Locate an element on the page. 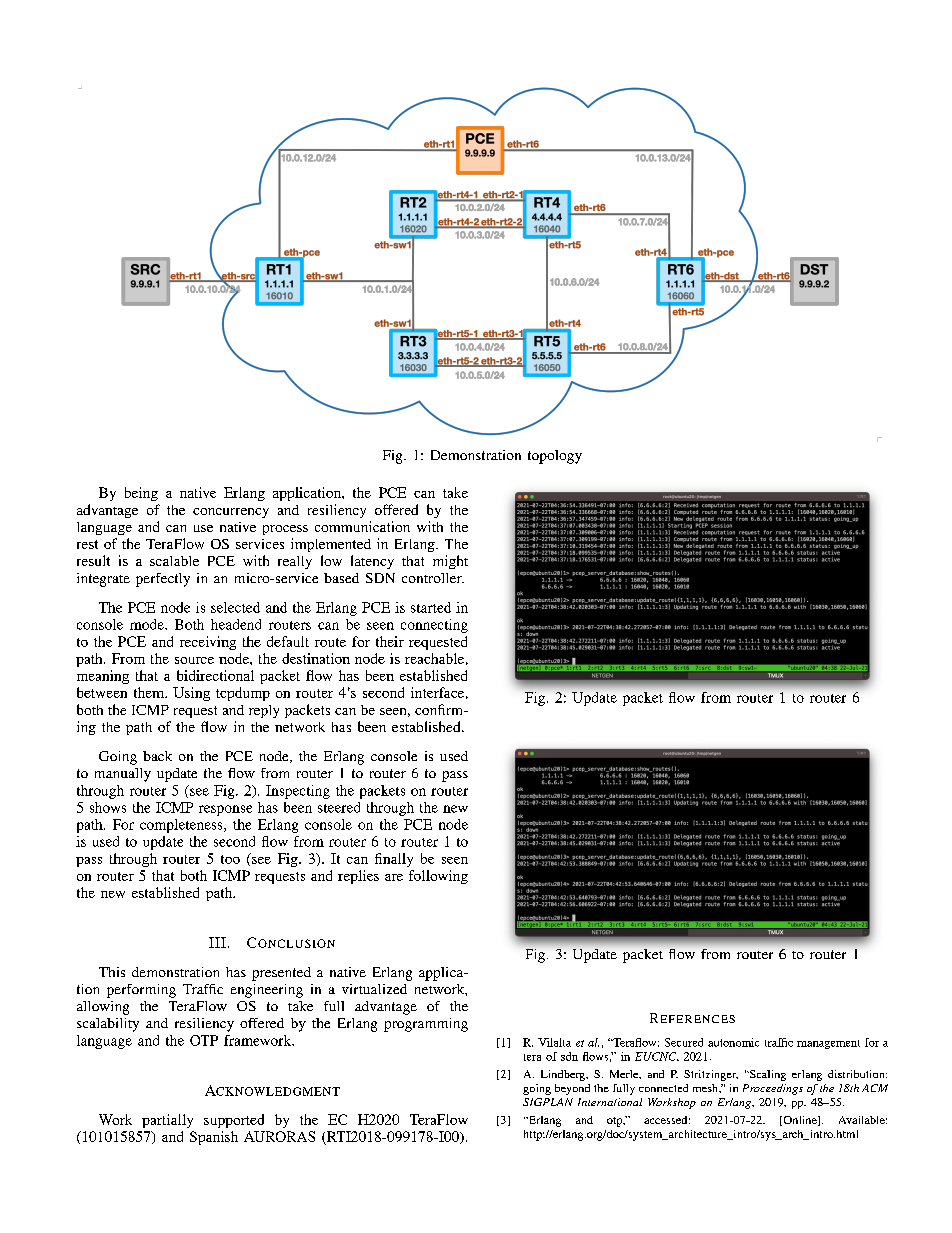 The height and width of the document is (1233, 952). following is located at coordinates (438, 877).
